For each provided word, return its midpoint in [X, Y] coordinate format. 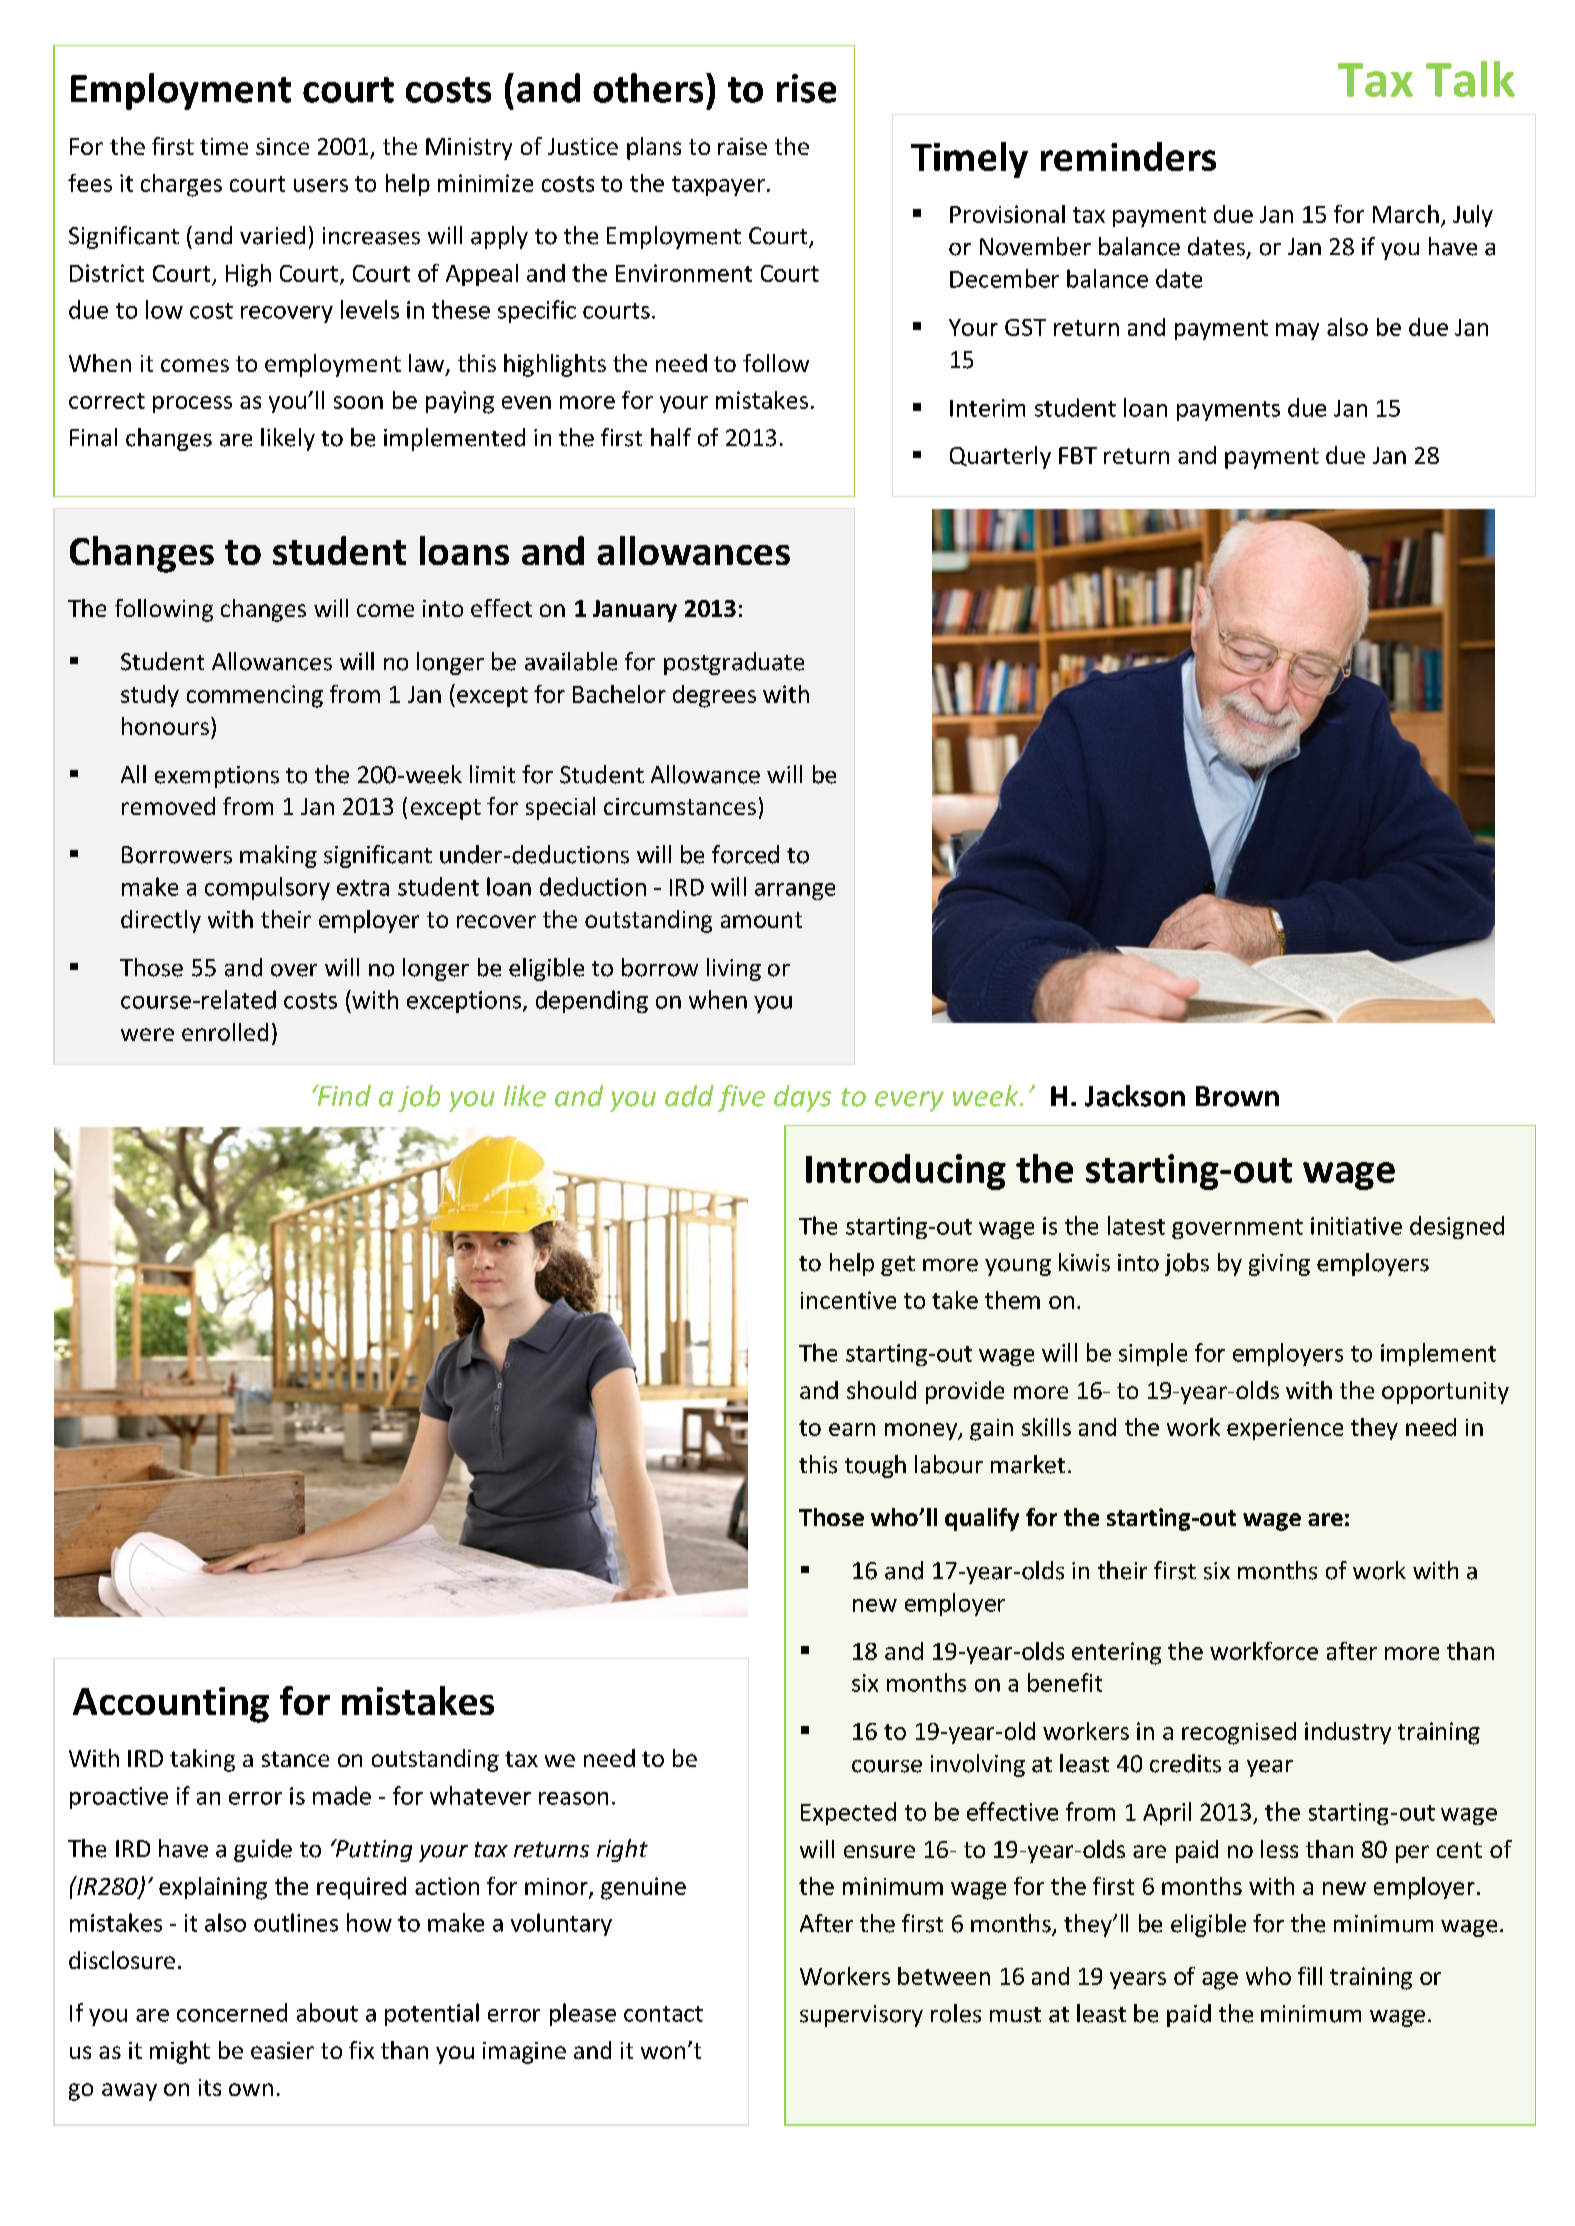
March [1406, 214]
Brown [1237, 1096]
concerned [232, 2012]
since [282, 146]
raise [742, 146]
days [803, 1098]
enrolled [225, 1032]
